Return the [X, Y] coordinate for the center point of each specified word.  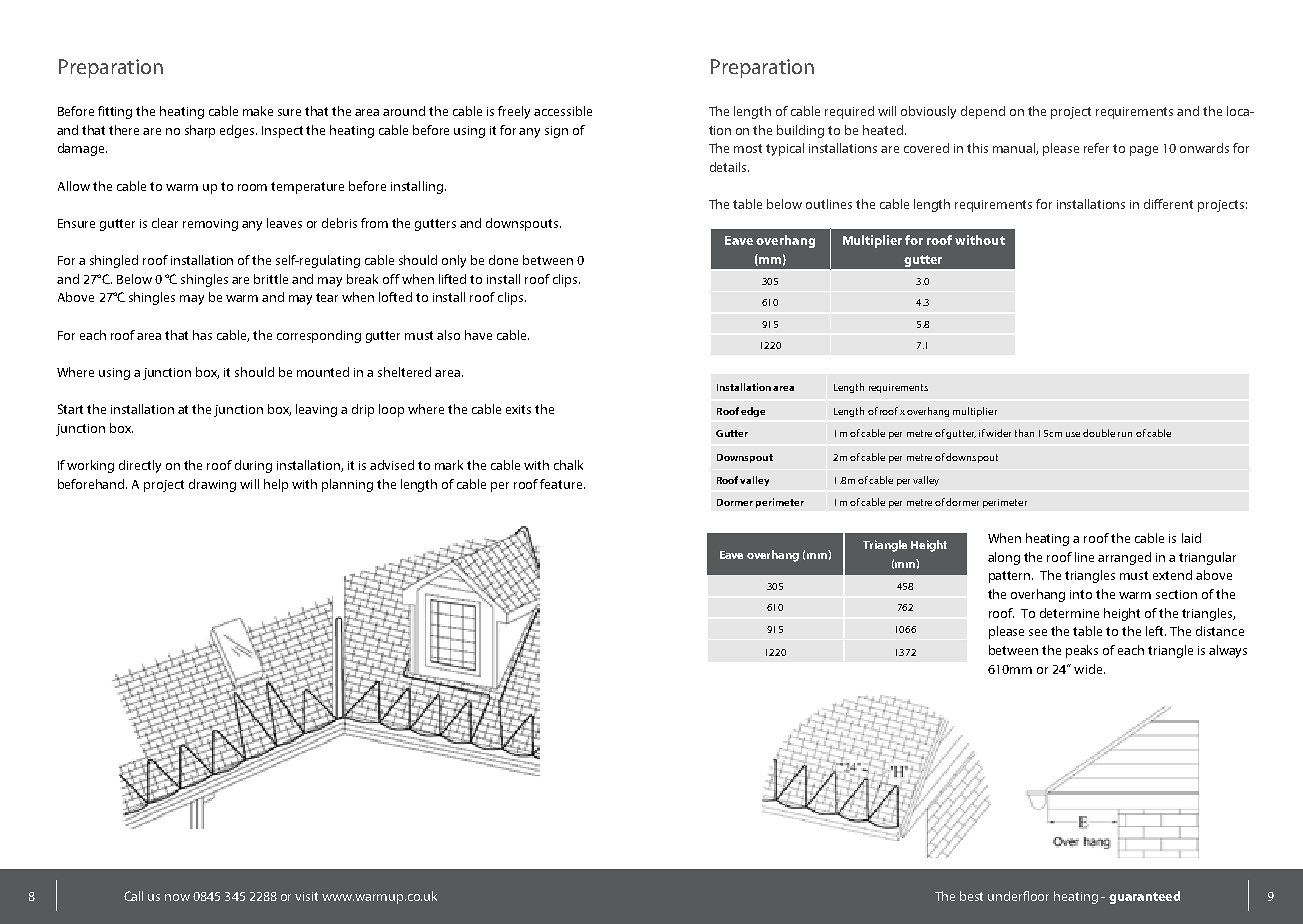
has [202, 335]
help [276, 485]
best [971, 896]
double [1099, 433]
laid [1191, 538]
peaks [1082, 651]
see [1038, 632]
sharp [200, 131]
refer [1096, 148]
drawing [212, 485]
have [478, 335]
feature [562, 484]
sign [556, 132]
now [177, 897]
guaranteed [1144, 897]
